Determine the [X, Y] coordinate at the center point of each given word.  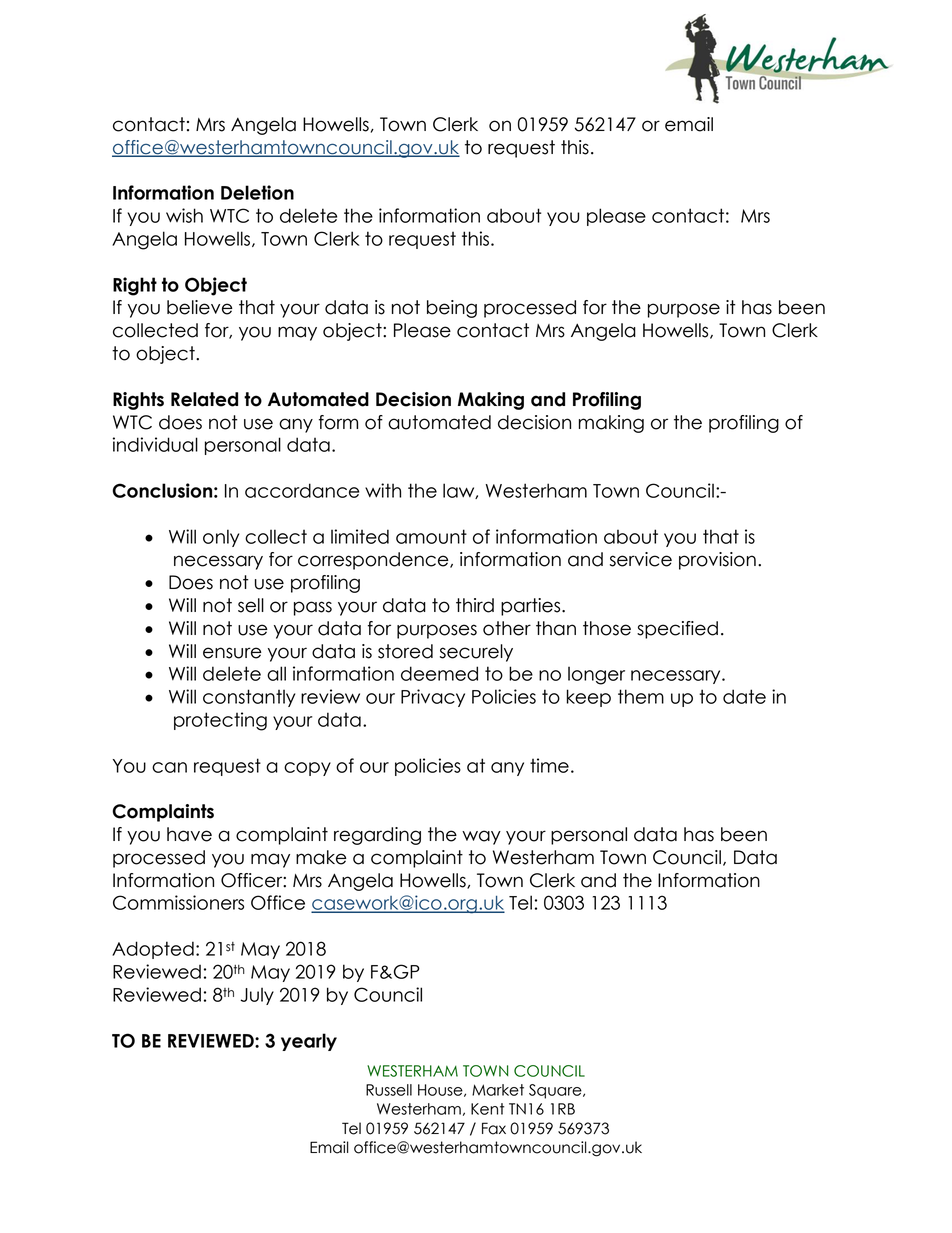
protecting [220, 721]
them [641, 696]
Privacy [433, 698]
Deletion [257, 192]
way [481, 837]
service [641, 559]
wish [184, 215]
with [383, 490]
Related [204, 399]
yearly [309, 1042]
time [549, 765]
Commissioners [178, 902]
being [452, 309]
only [221, 538]
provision [717, 561]
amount [431, 536]
